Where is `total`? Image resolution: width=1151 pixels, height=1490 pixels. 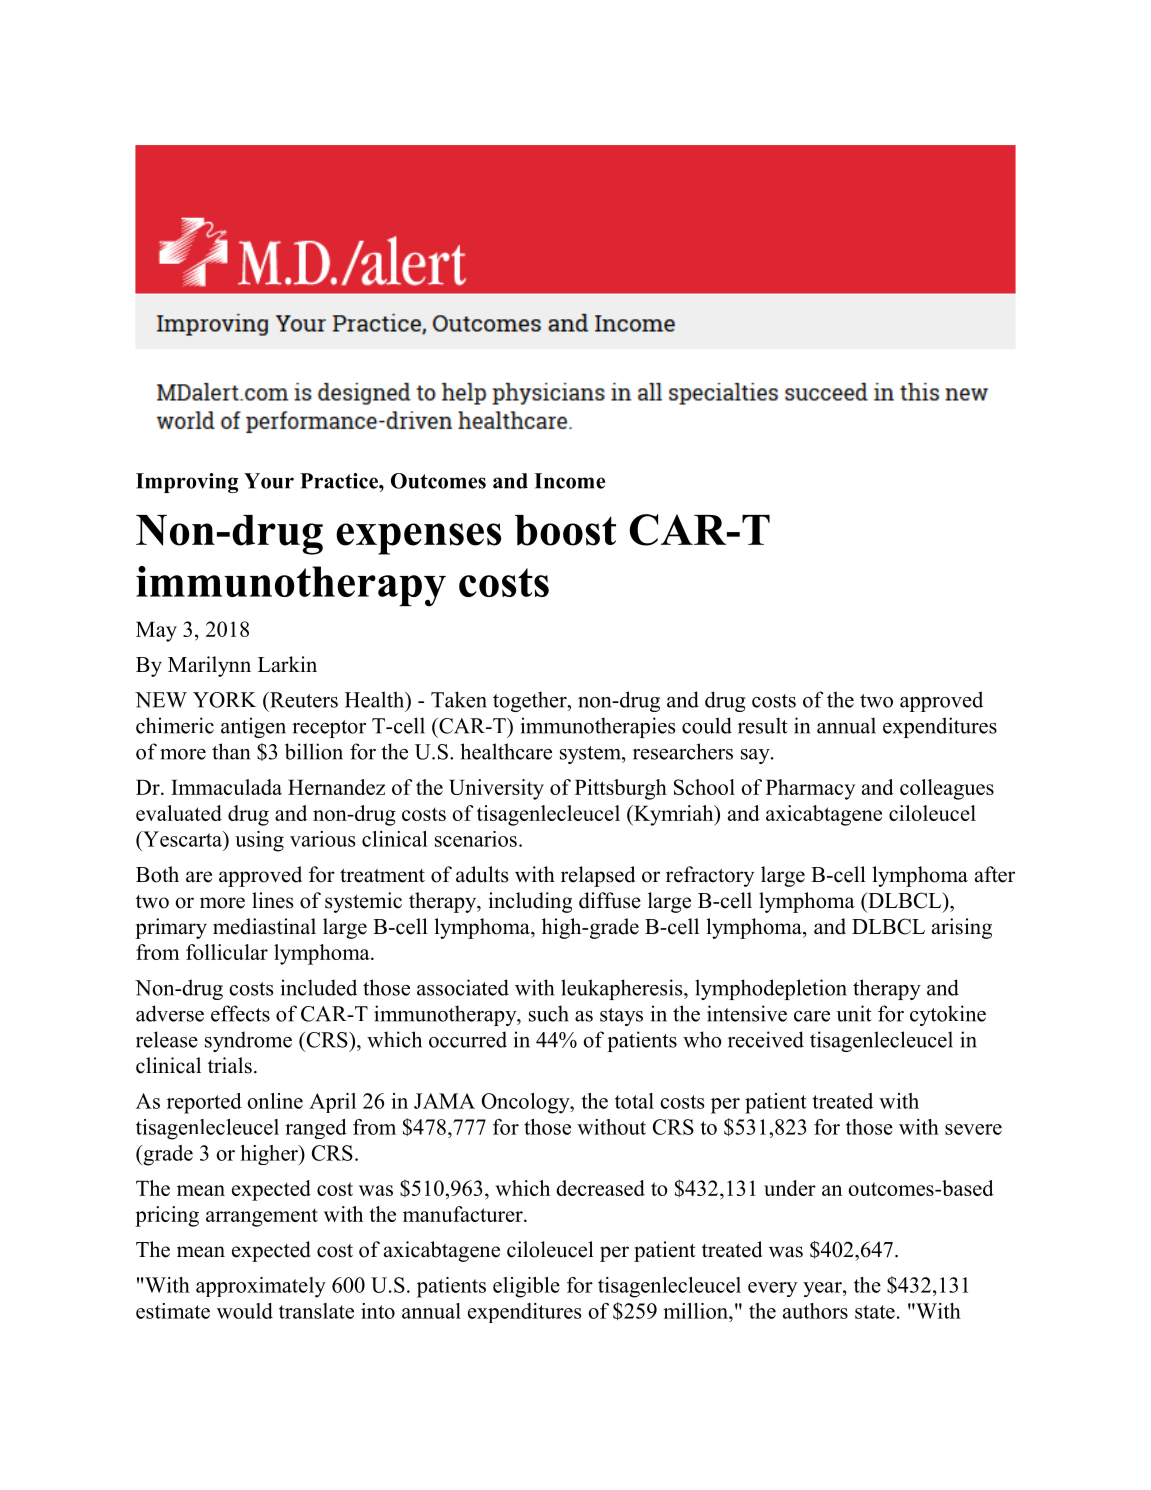 total is located at coordinates (634, 1101).
